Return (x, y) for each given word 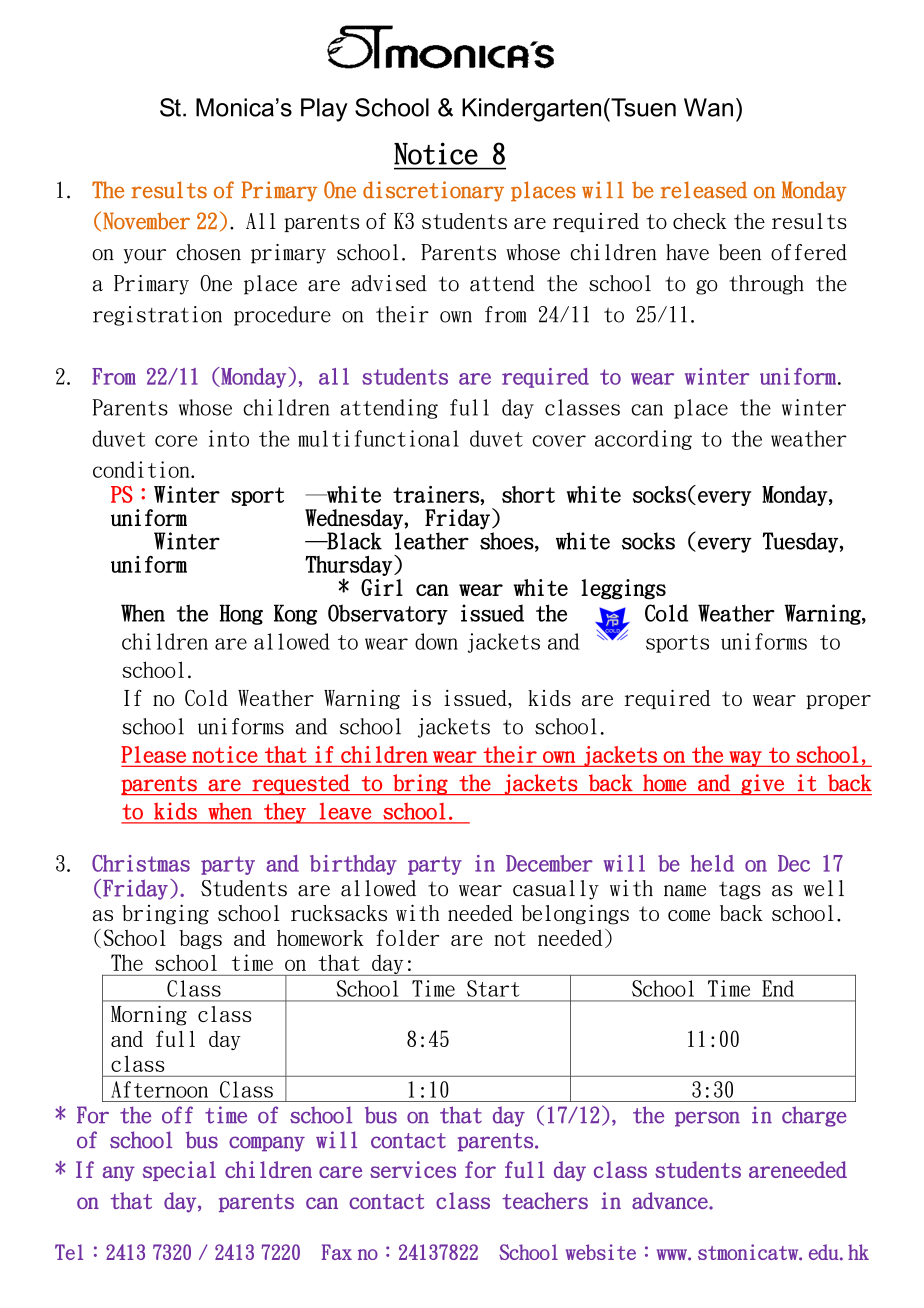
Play (324, 110)
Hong (241, 614)
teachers (545, 1200)
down (436, 641)
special (179, 1171)
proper (838, 702)
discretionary (433, 191)
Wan (708, 107)
